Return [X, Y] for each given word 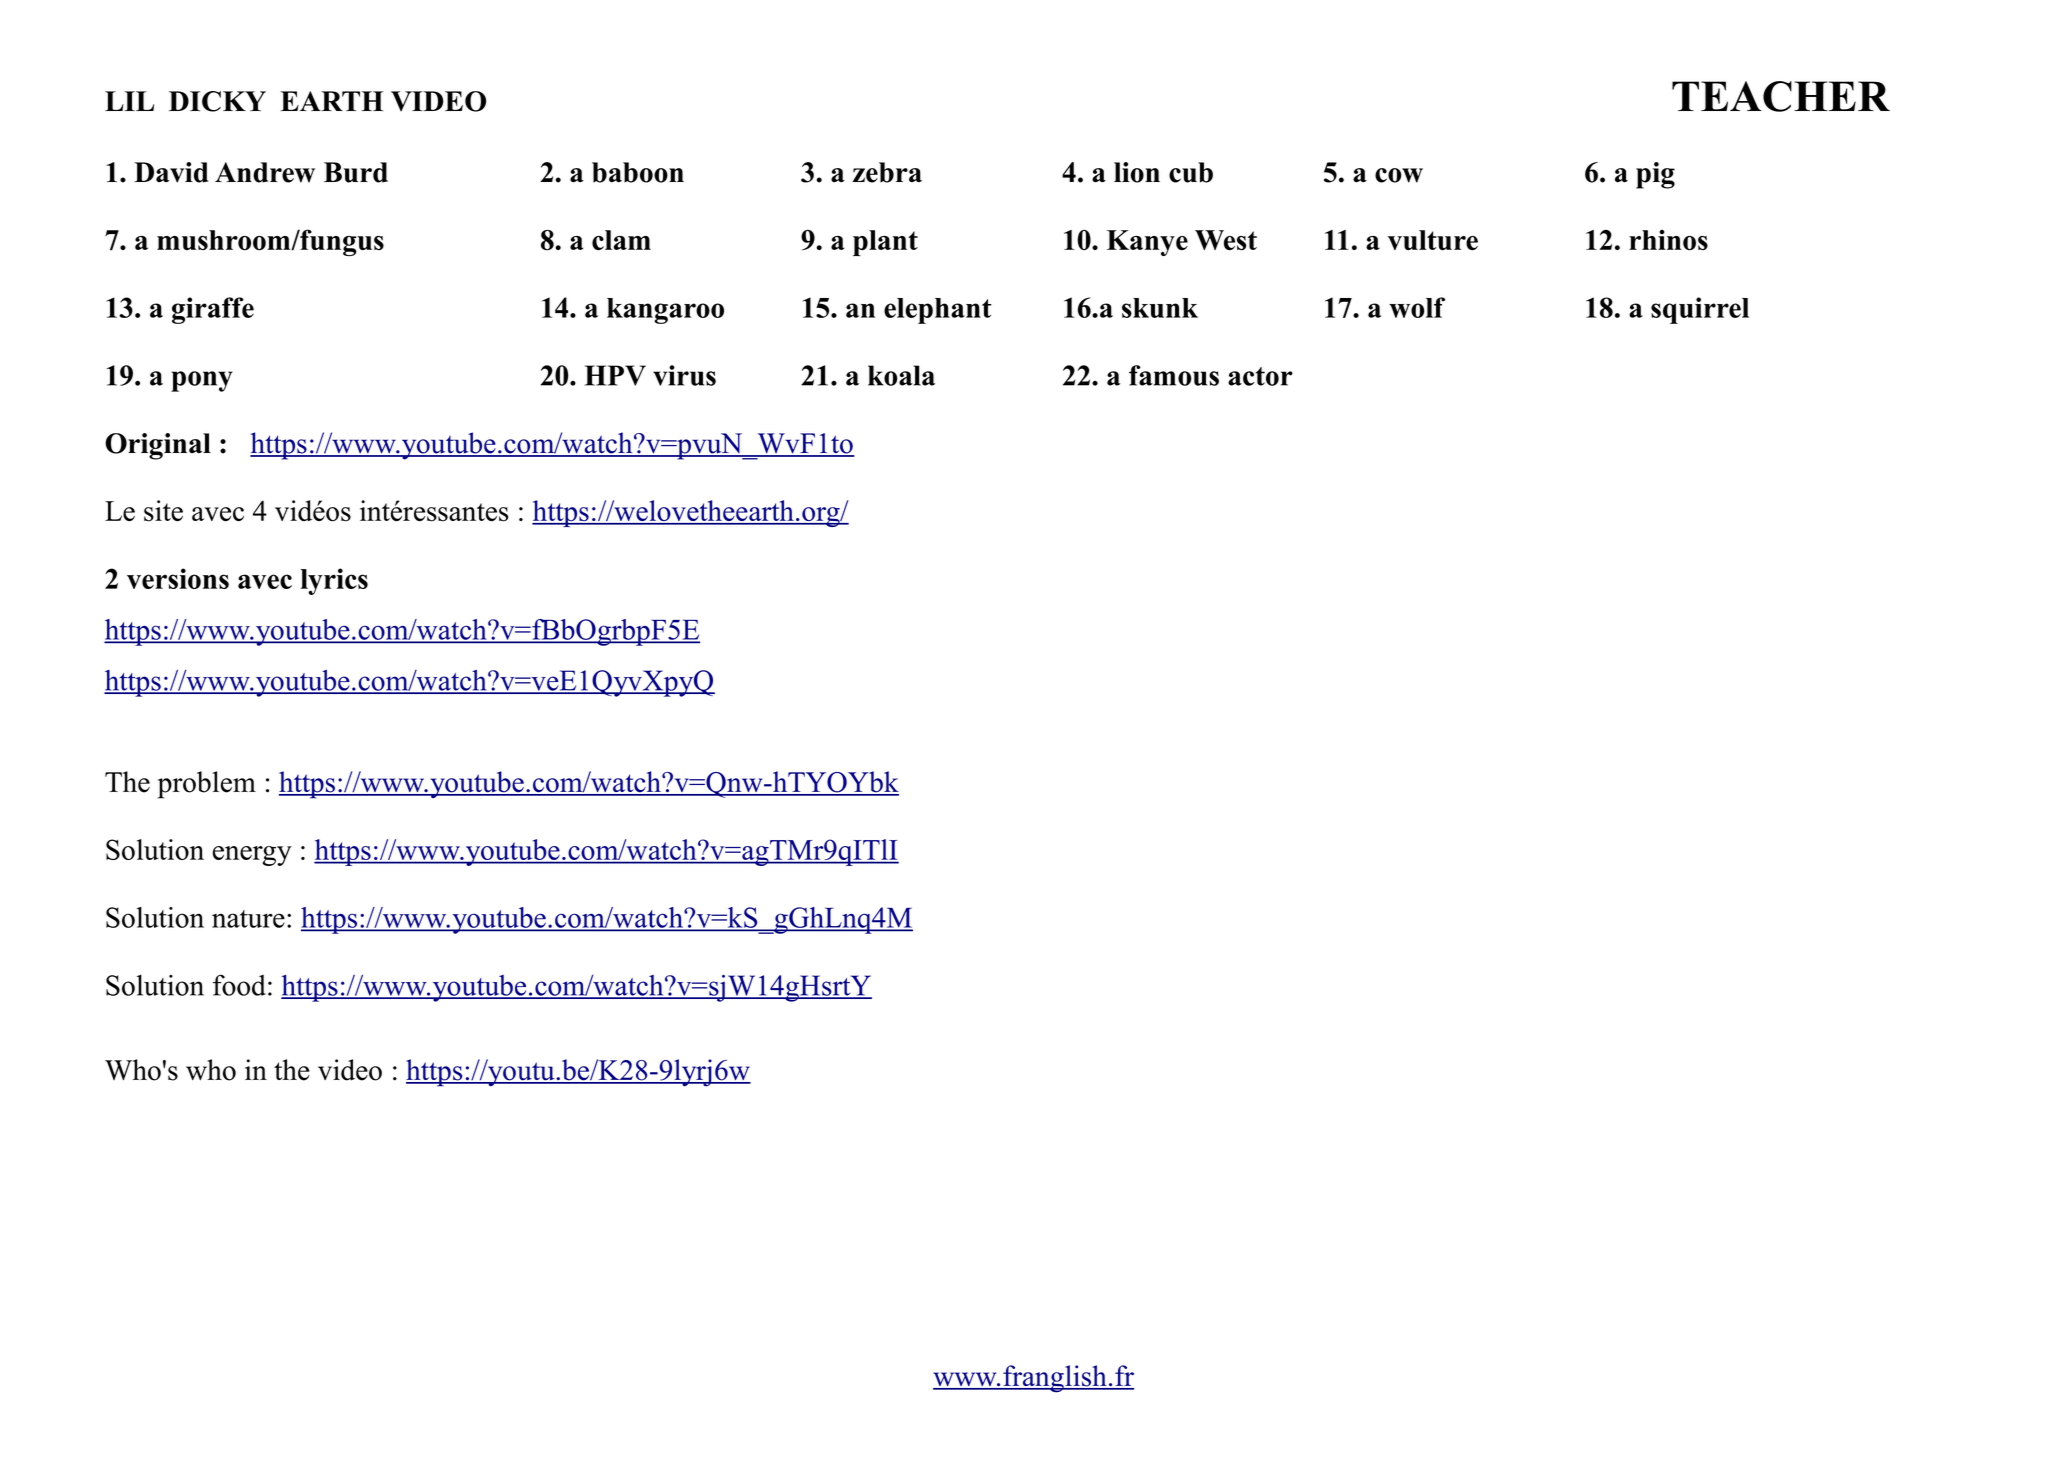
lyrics [334, 581]
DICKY [217, 101]
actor [1260, 376]
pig [1655, 175]
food [239, 985]
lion [1137, 172]
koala [901, 375]
